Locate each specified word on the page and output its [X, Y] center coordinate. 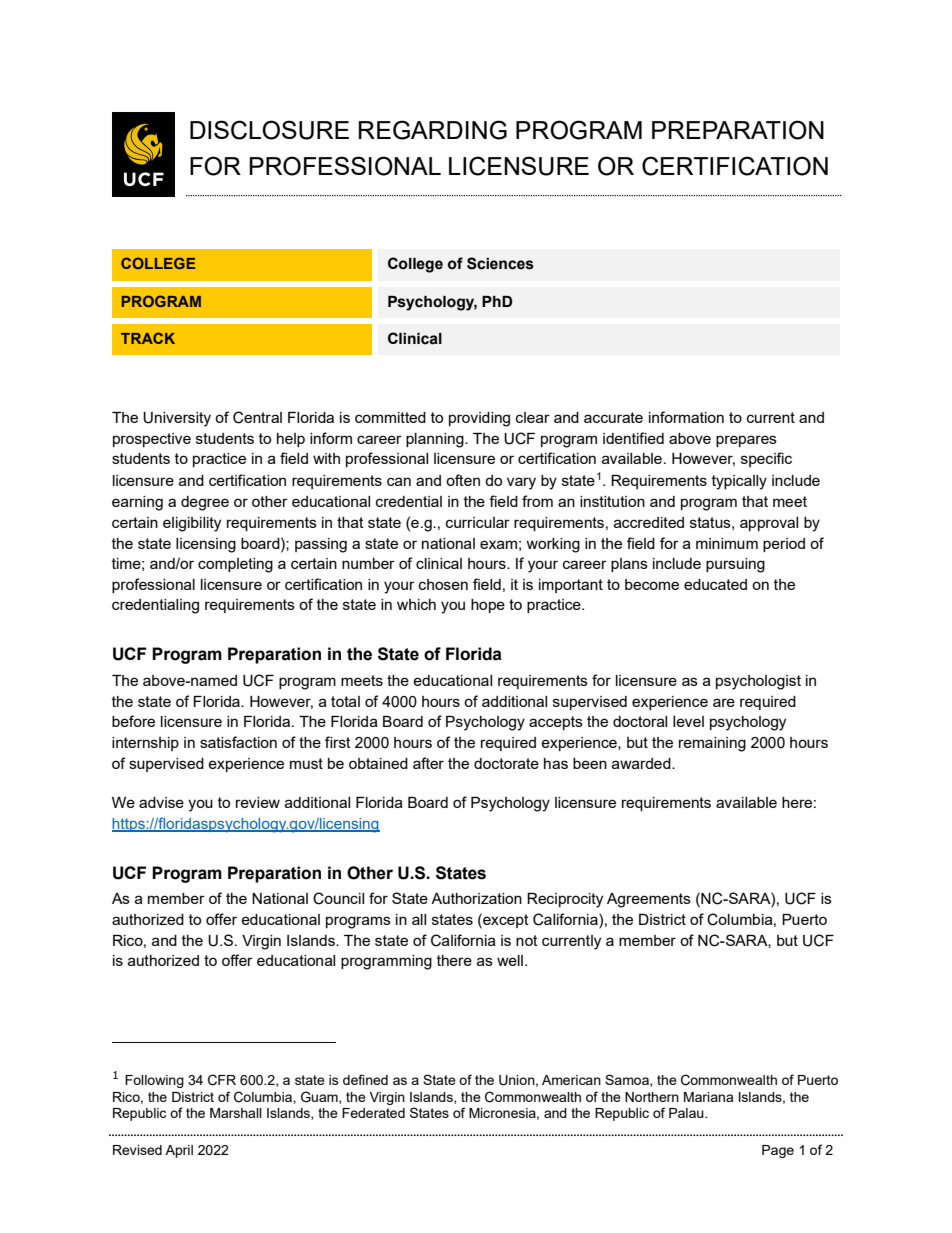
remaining [712, 744]
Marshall [236, 1113]
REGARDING [433, 130]
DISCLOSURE [269, 130]
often [463, 480]
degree [205, 503]
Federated [373, 1113]
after [428, 763]
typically [739, 482]
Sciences [500, 263]
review [258, 802]
